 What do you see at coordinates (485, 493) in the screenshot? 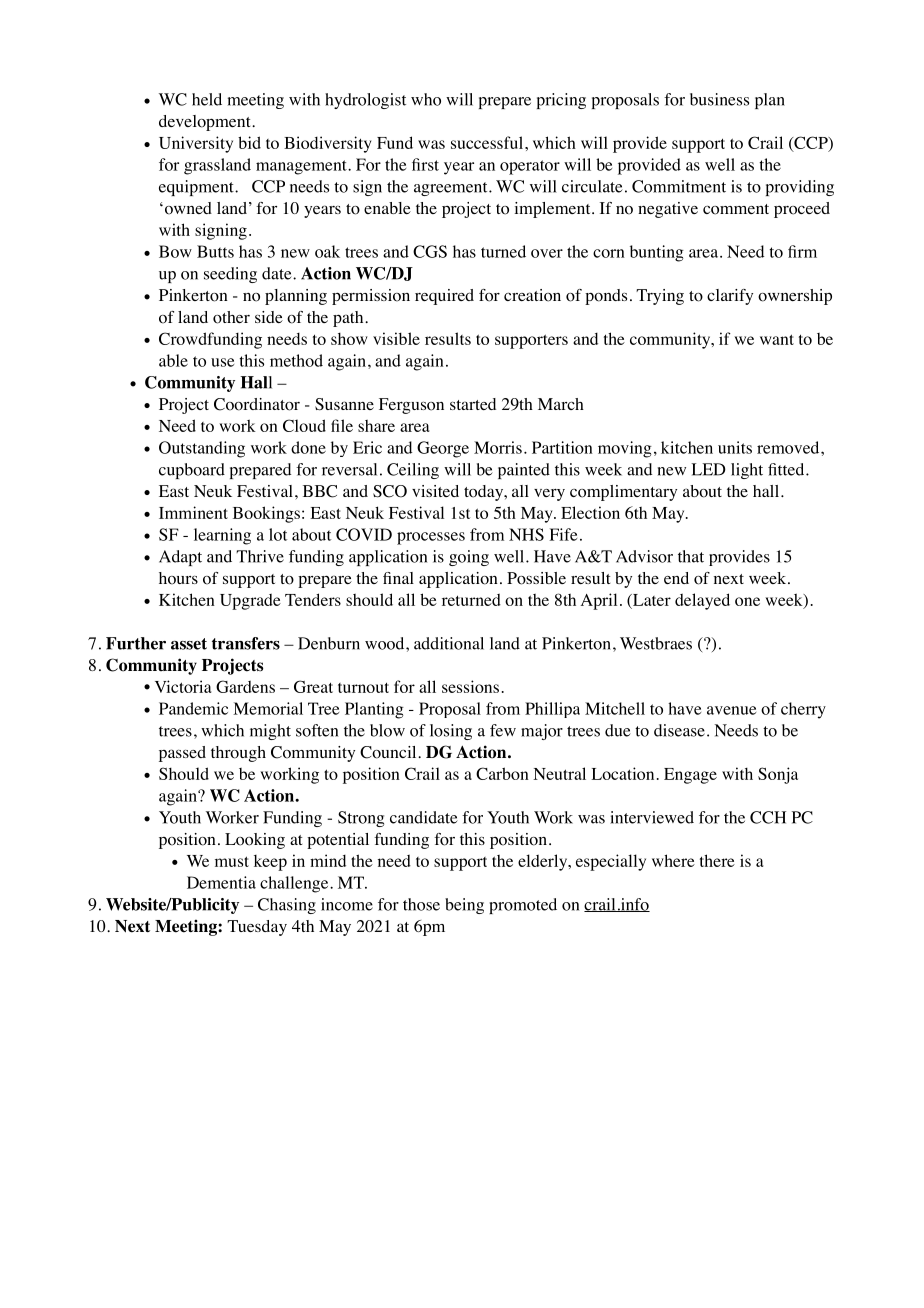
I see `today` at bounding box center [485, 493].
